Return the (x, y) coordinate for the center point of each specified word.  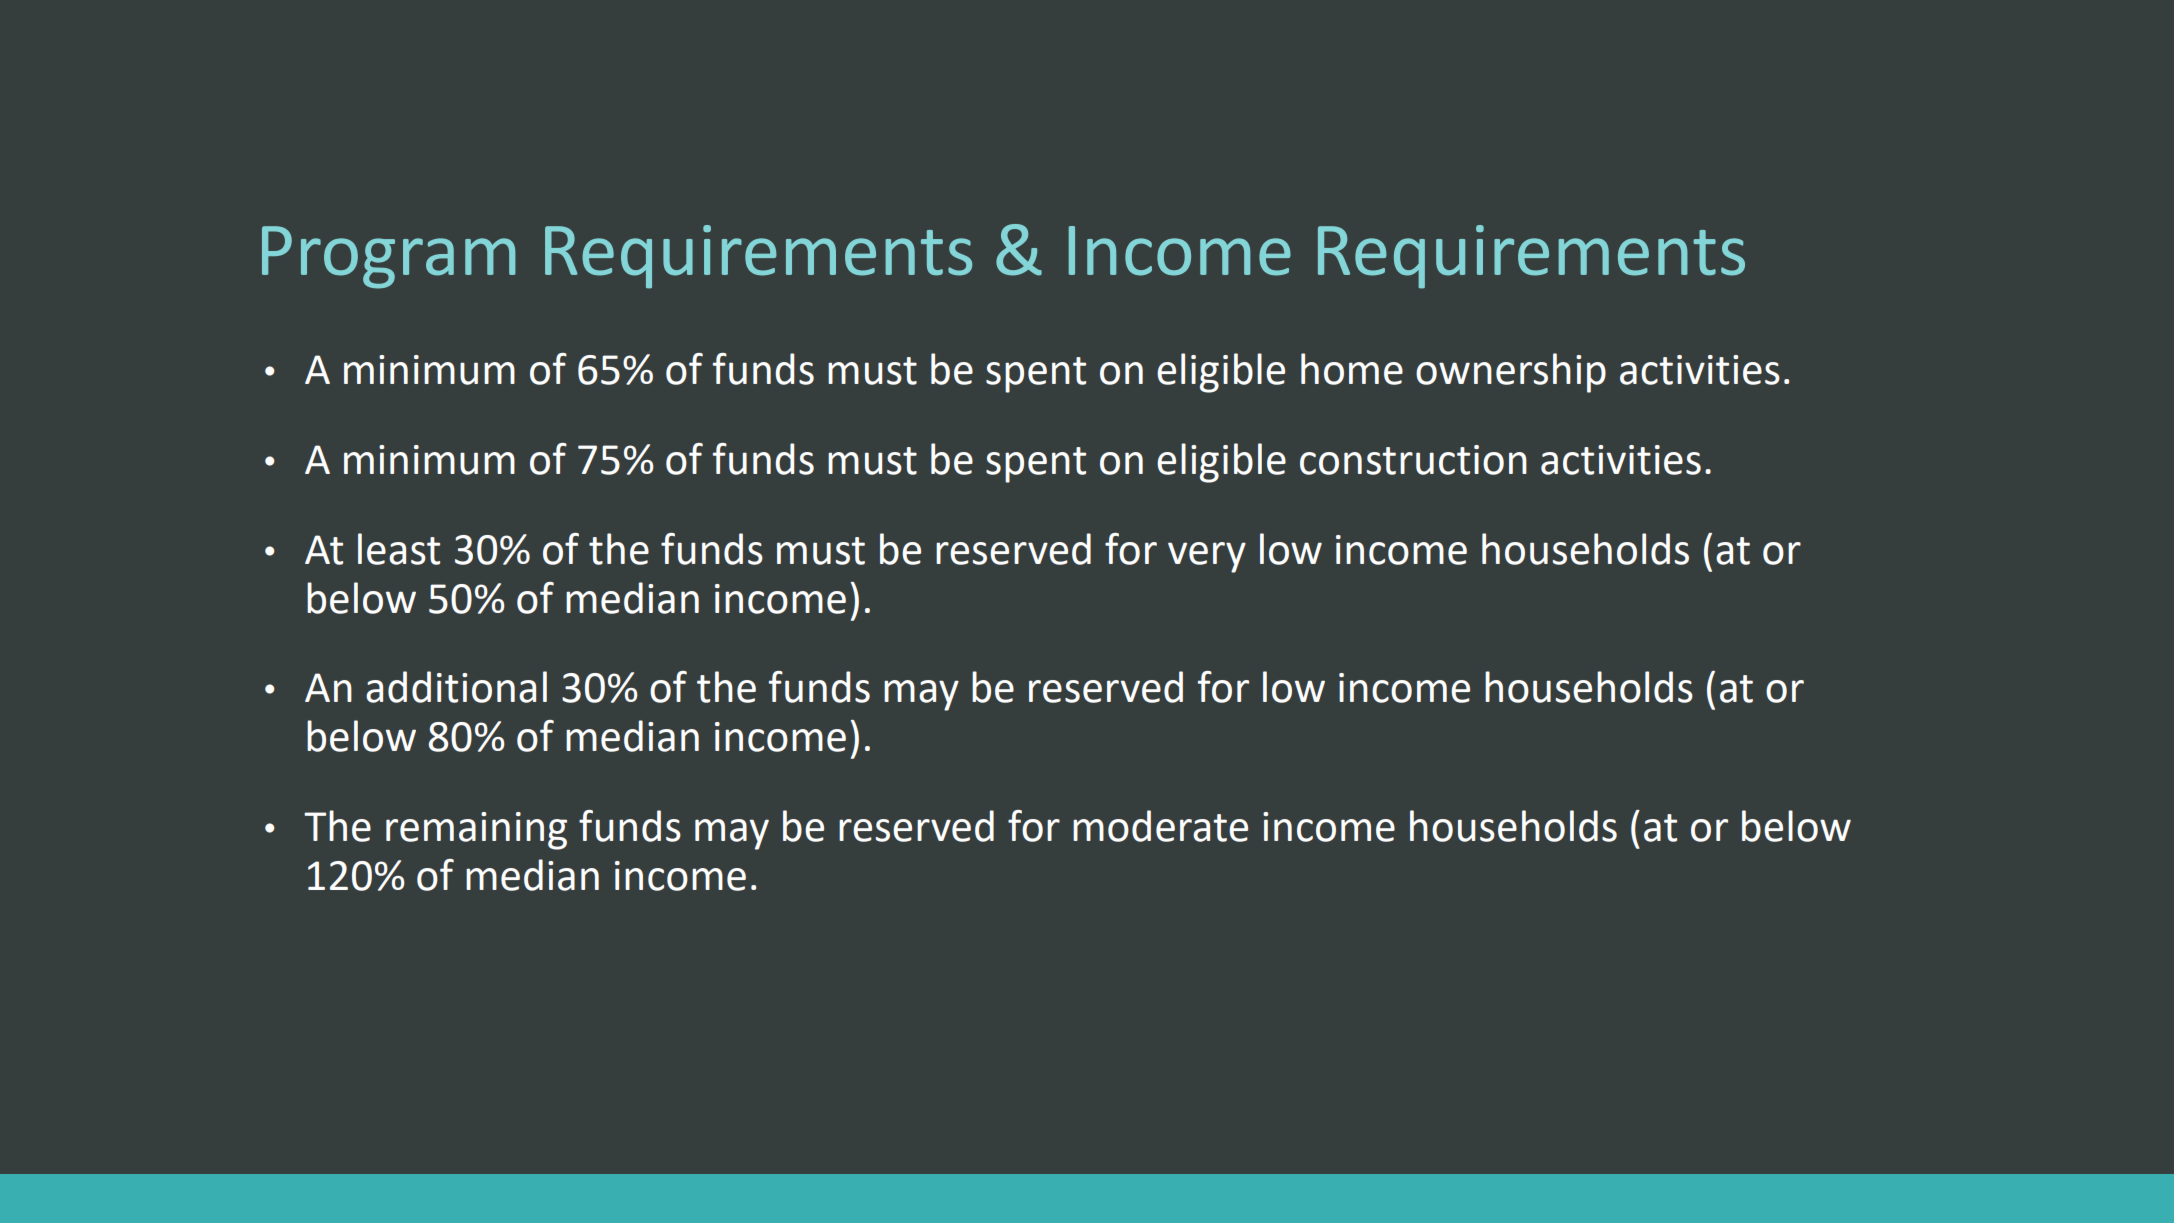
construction (1413, 460)
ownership (1511, 373)
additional (456, 687)
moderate (1160, 826)
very (1207, 557)
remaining (476, 831)
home (1352, 369)
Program (389, 257)
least (399, 549)
